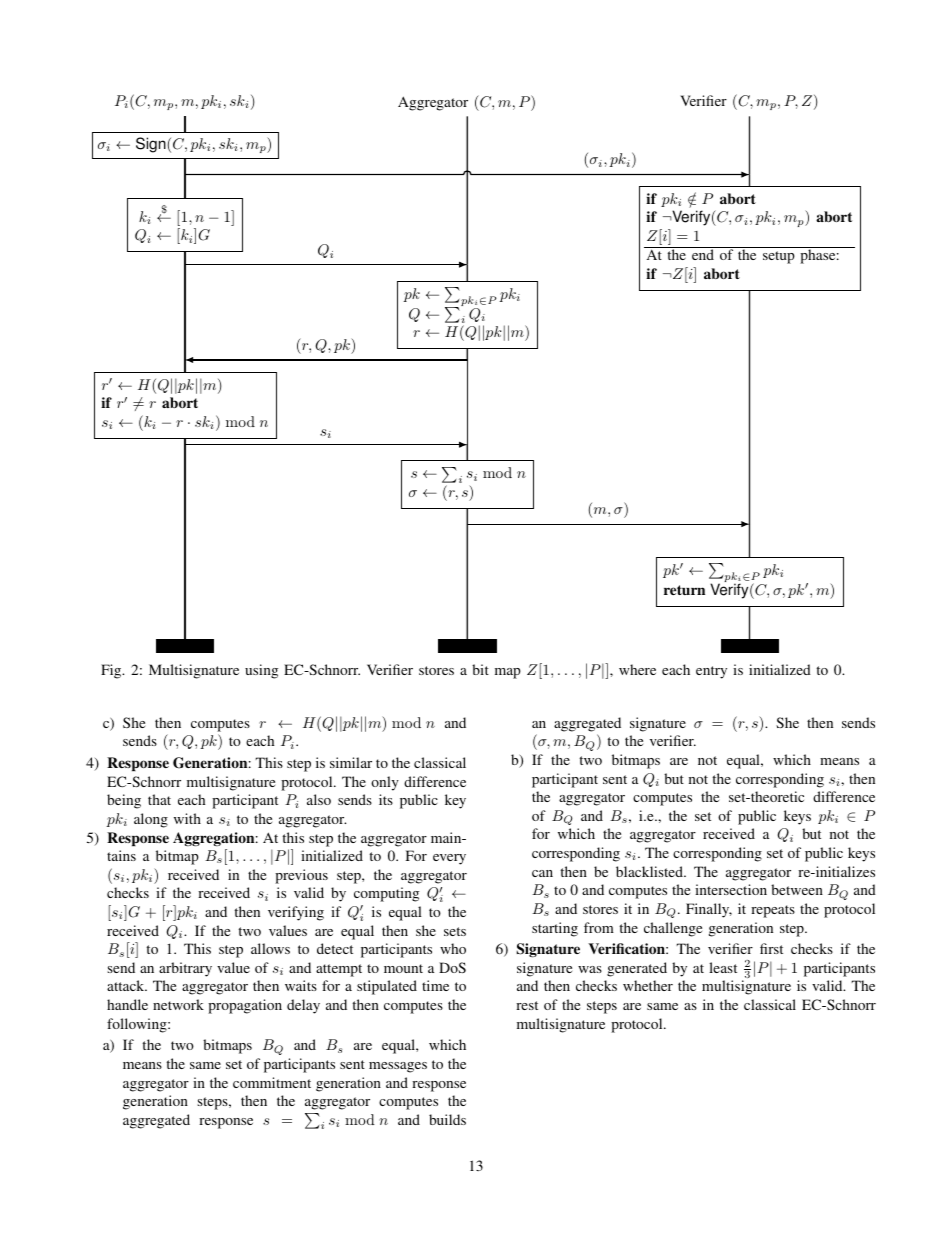 The image size is (952, 1233). Describe the element at coordinates (112, 671) in the screenshot. I see `Fig` at that location.
